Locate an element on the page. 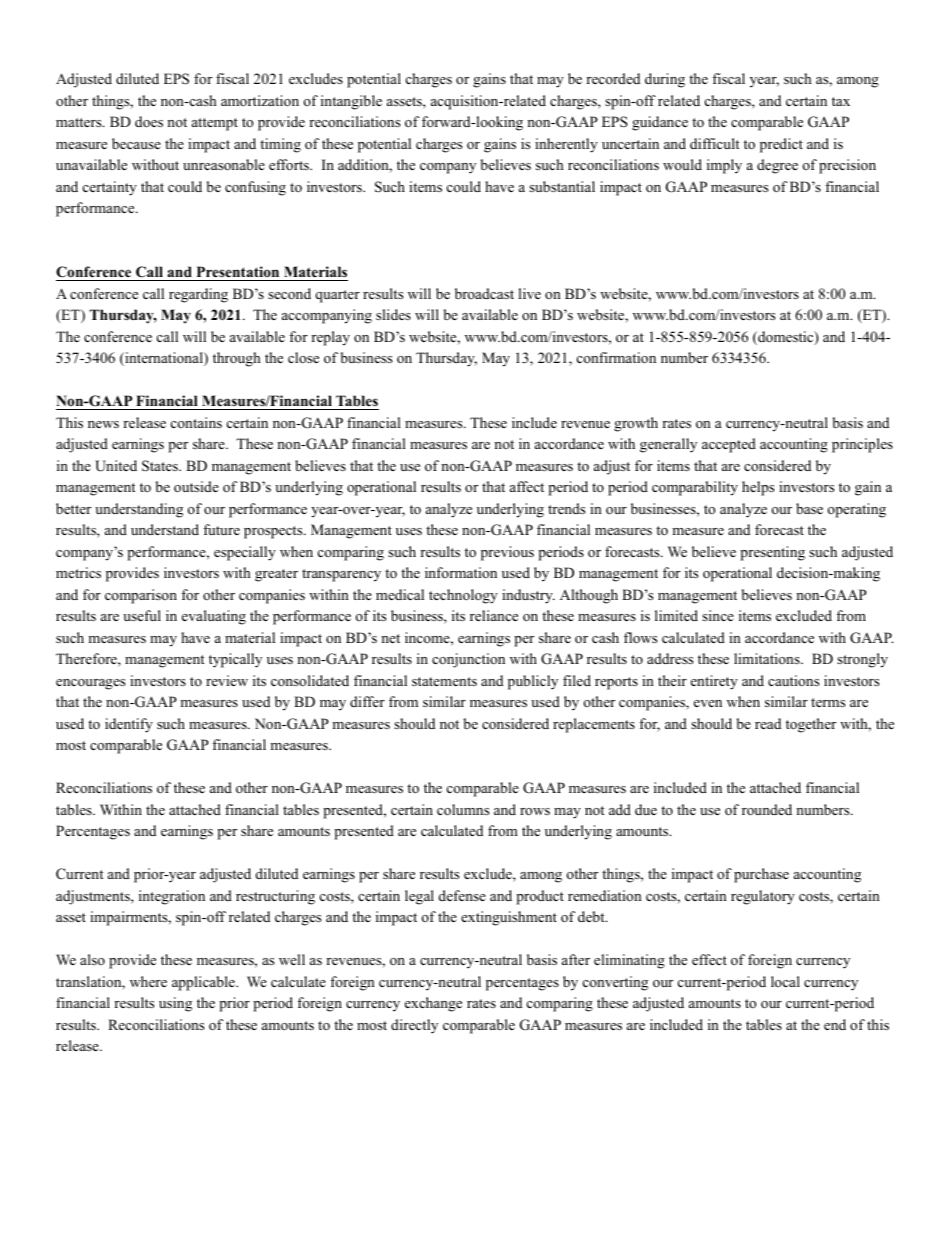 This document has width=952, height=1233. identify is located at coordinates (129, 725).
